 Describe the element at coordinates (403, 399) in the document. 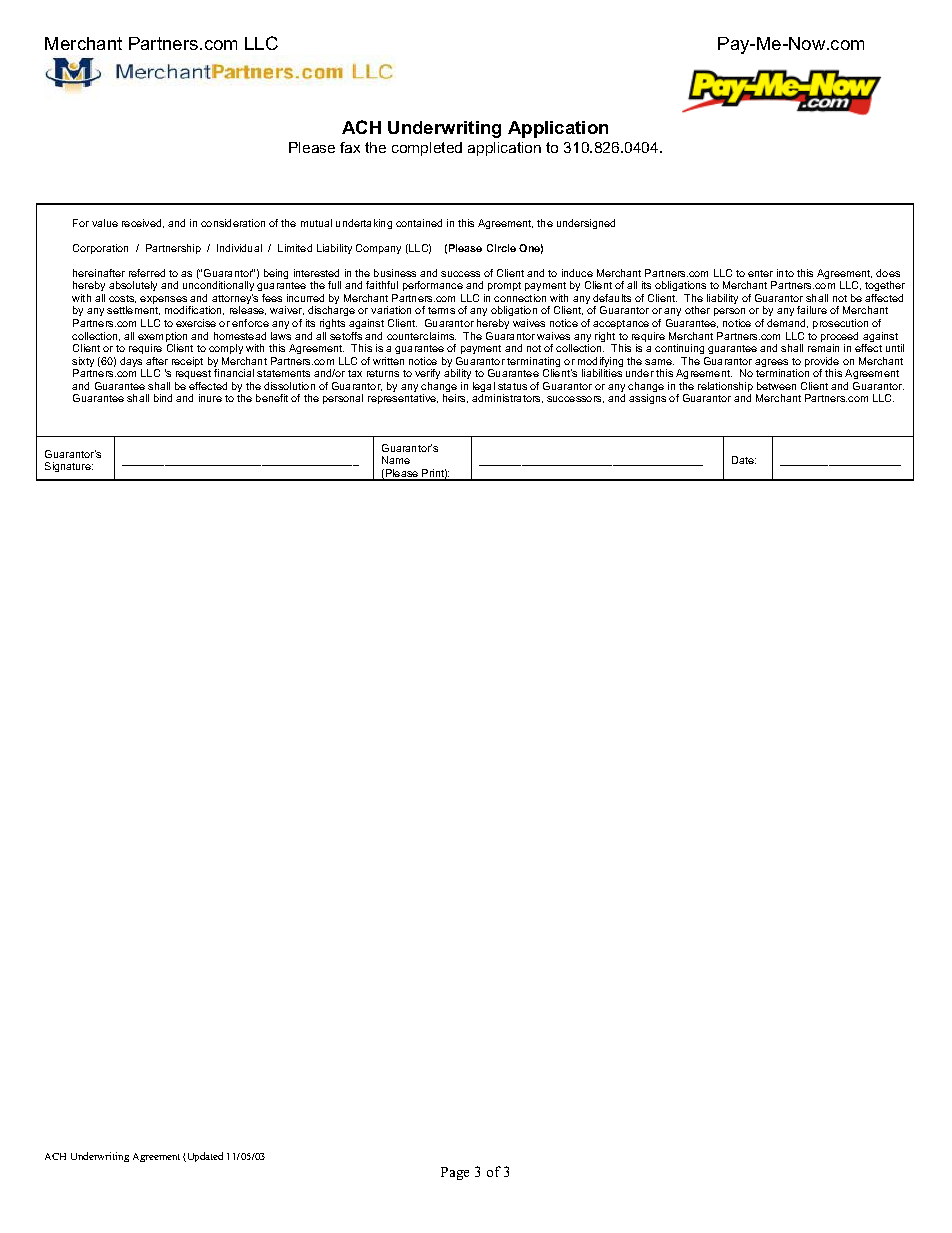

I see `representative` at that location.
